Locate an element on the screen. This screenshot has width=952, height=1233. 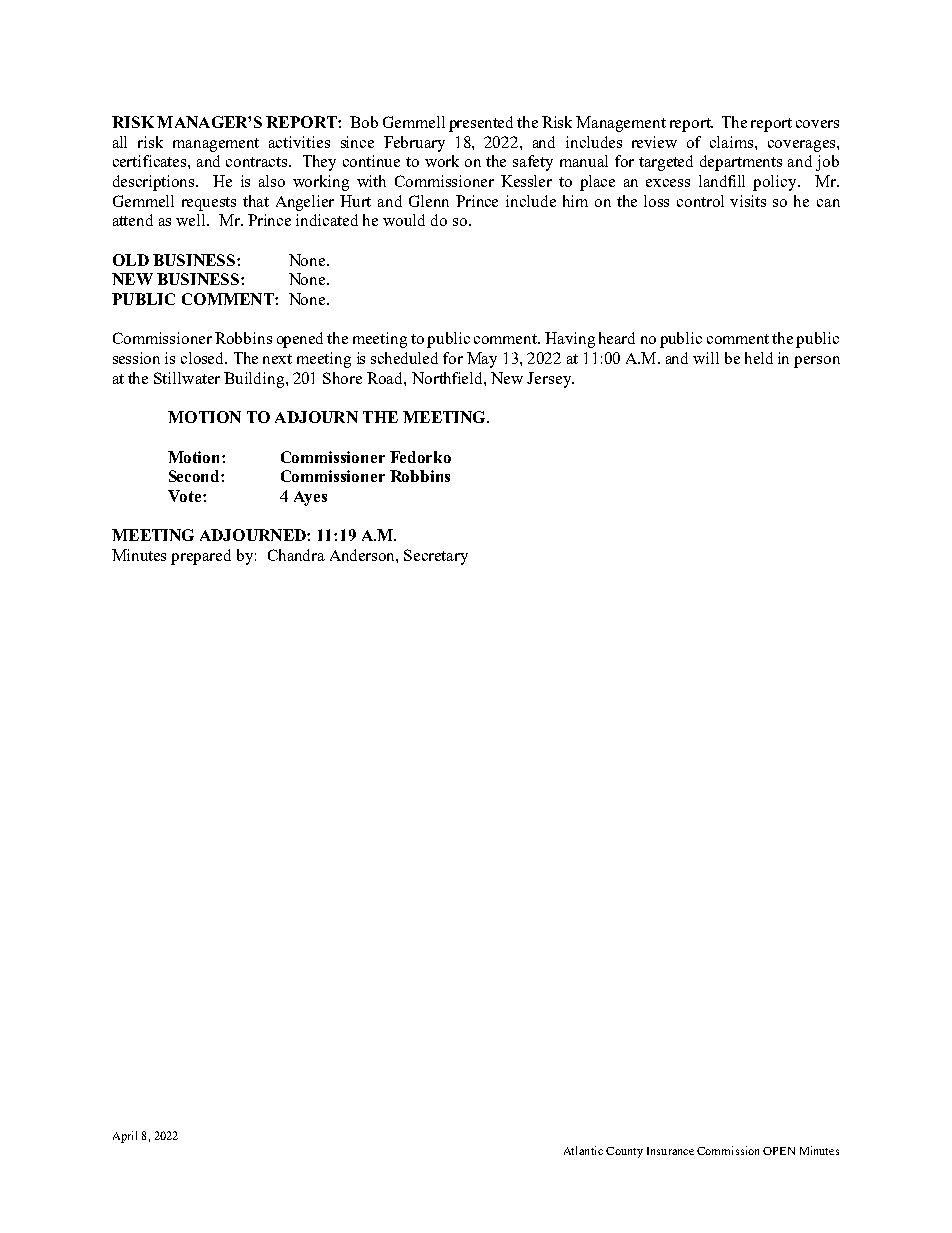
Atlantic is located at coordinates (583, 1150).
